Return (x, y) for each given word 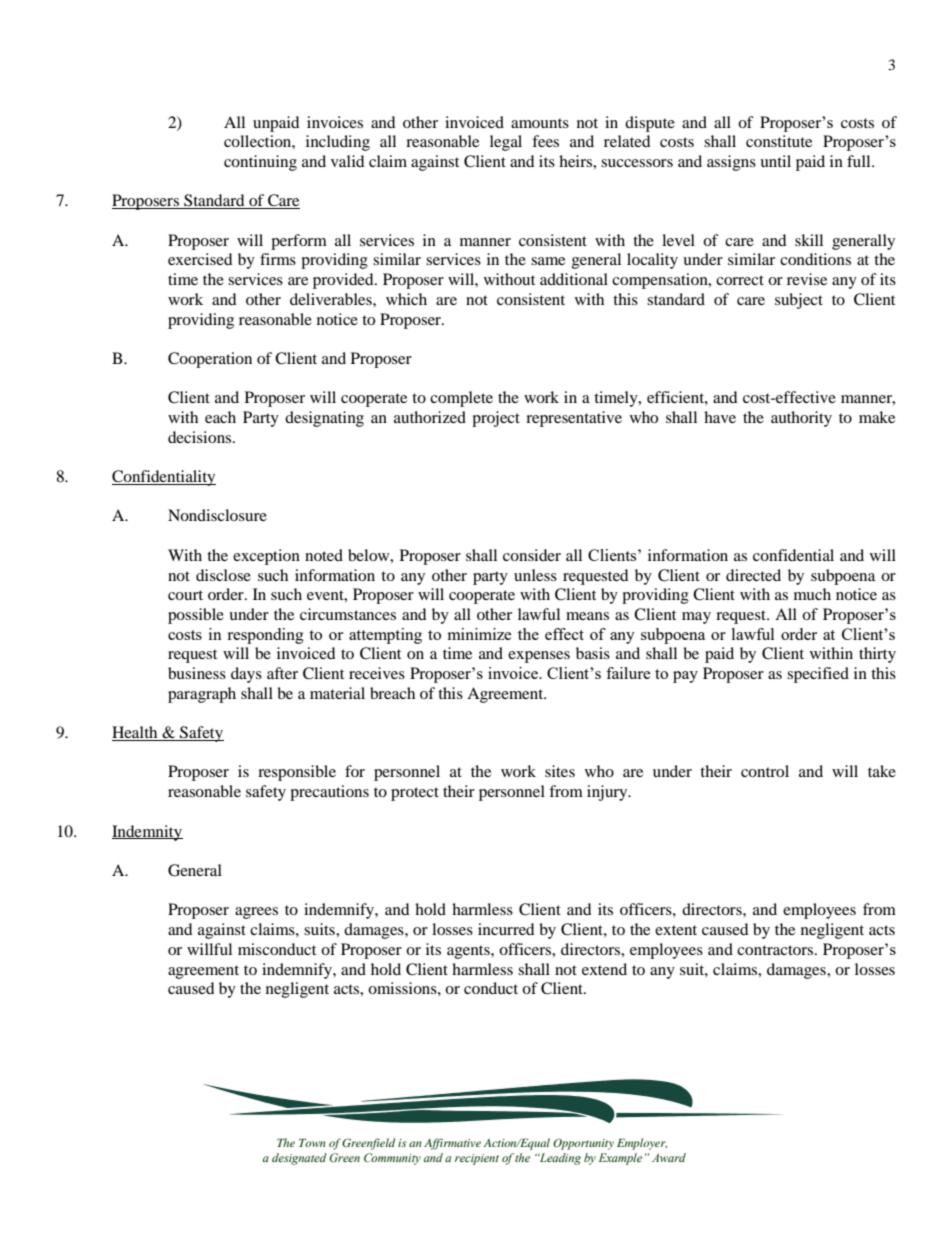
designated (299, 1159)
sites (560, 771)
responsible (297, 773)
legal (506, 143)
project (496, 419)
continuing (260, 163)
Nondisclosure (217, 515)
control (765, 771)
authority (801, 419)
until (775, 161)
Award (669, 1157)
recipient (477, 1159)
